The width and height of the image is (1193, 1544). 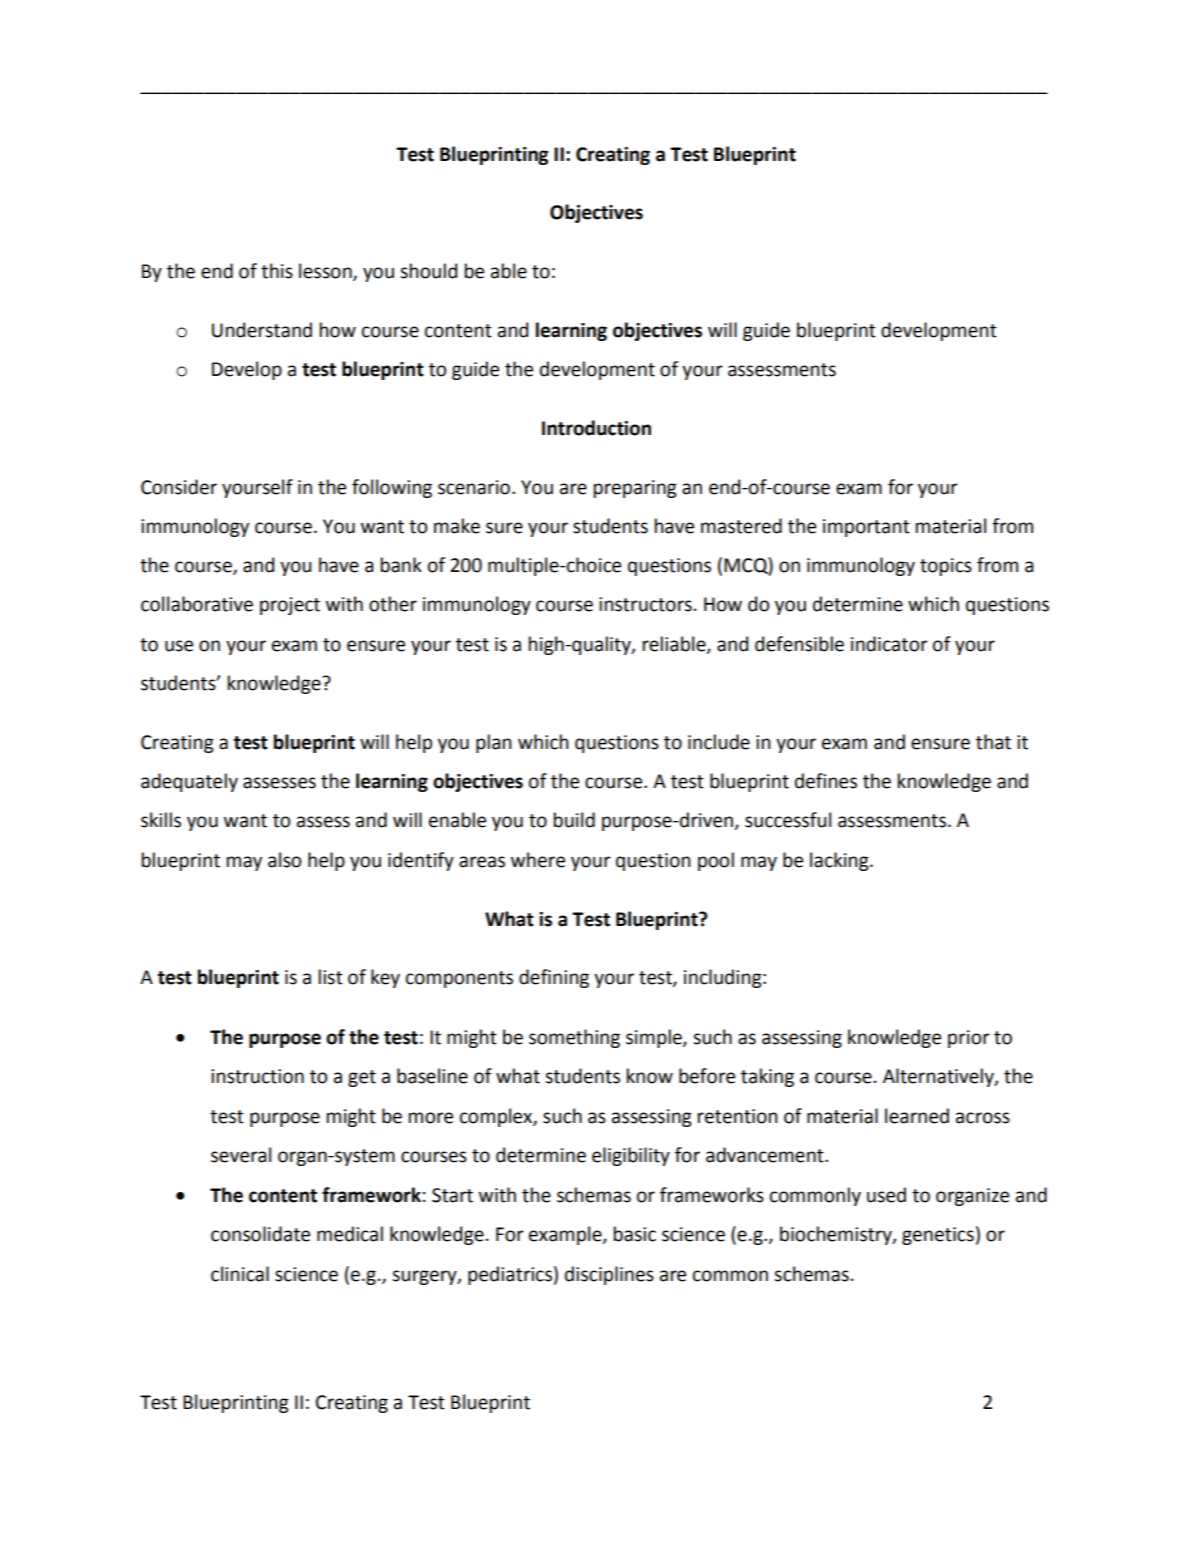 What do you see at coordinates (889, 644) in the image?
I see `indicator` at bounding box center [889, 644].
